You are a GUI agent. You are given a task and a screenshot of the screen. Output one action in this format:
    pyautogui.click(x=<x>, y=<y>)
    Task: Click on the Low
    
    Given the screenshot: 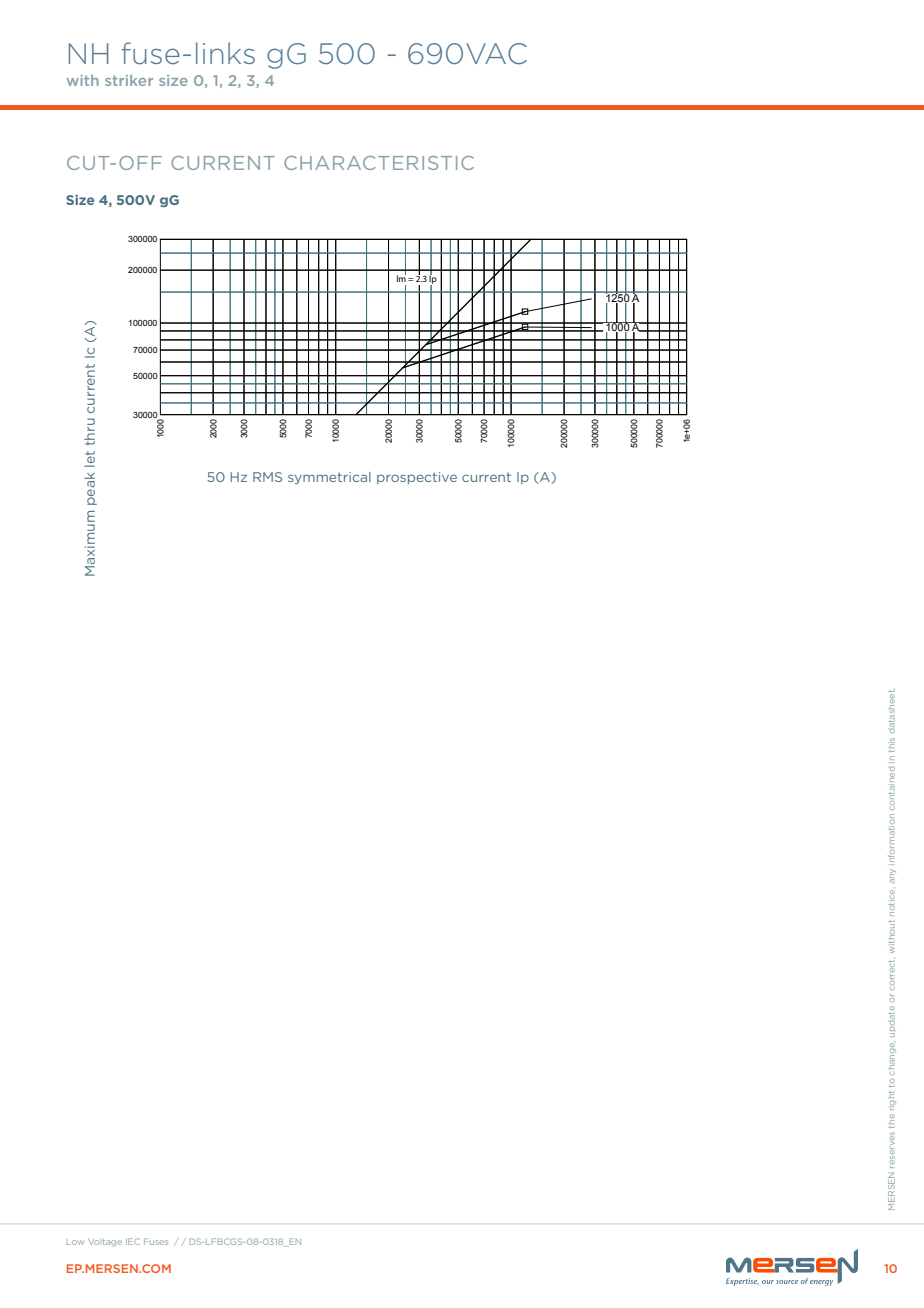 What is the action you would take?
    pyautogui.click(x=75, y=1242)
